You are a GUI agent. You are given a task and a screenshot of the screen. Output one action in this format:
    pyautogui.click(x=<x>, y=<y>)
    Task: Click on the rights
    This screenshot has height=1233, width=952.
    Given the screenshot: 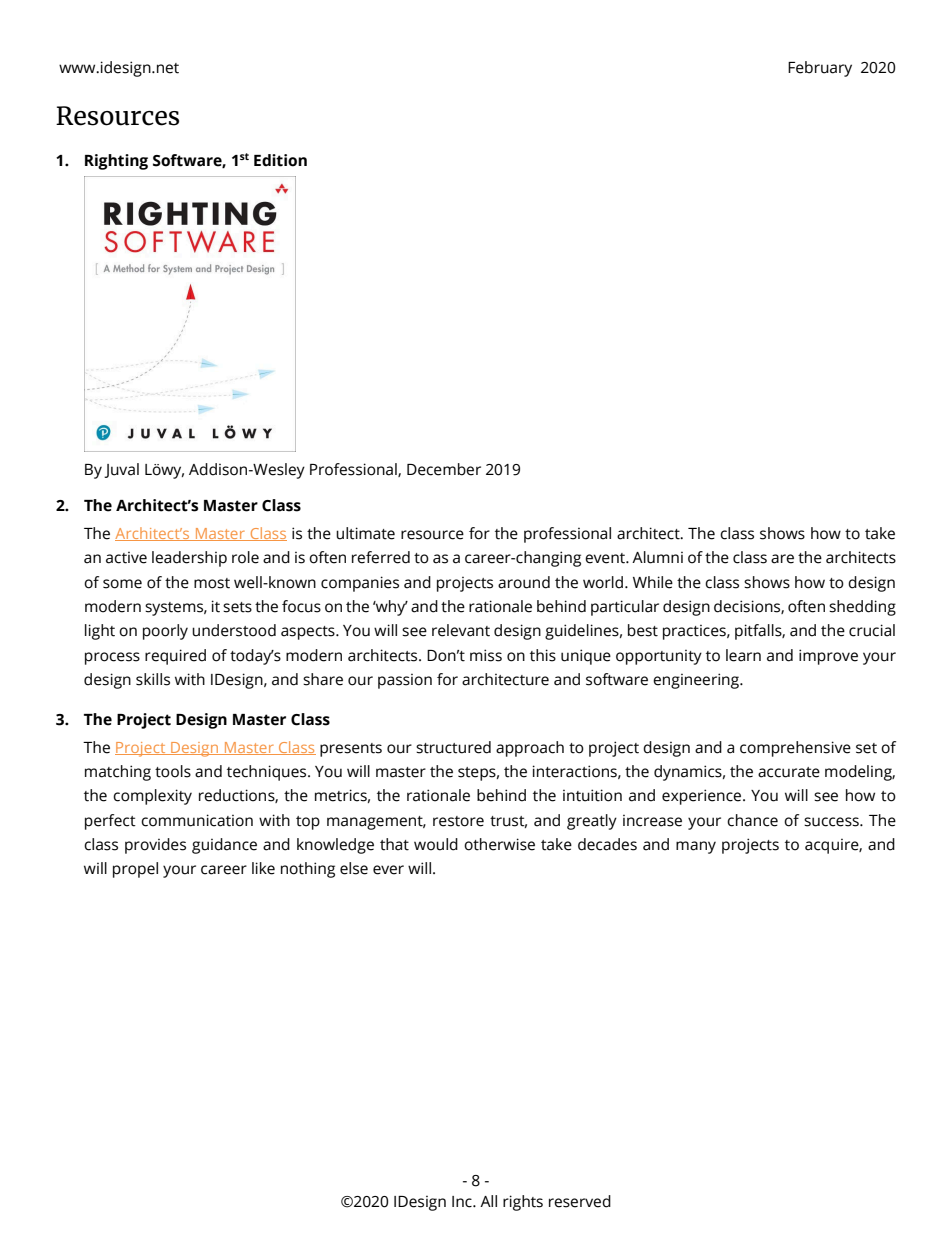 What is the action you would take?
    pyautogui.click(x=523, y=1203)
